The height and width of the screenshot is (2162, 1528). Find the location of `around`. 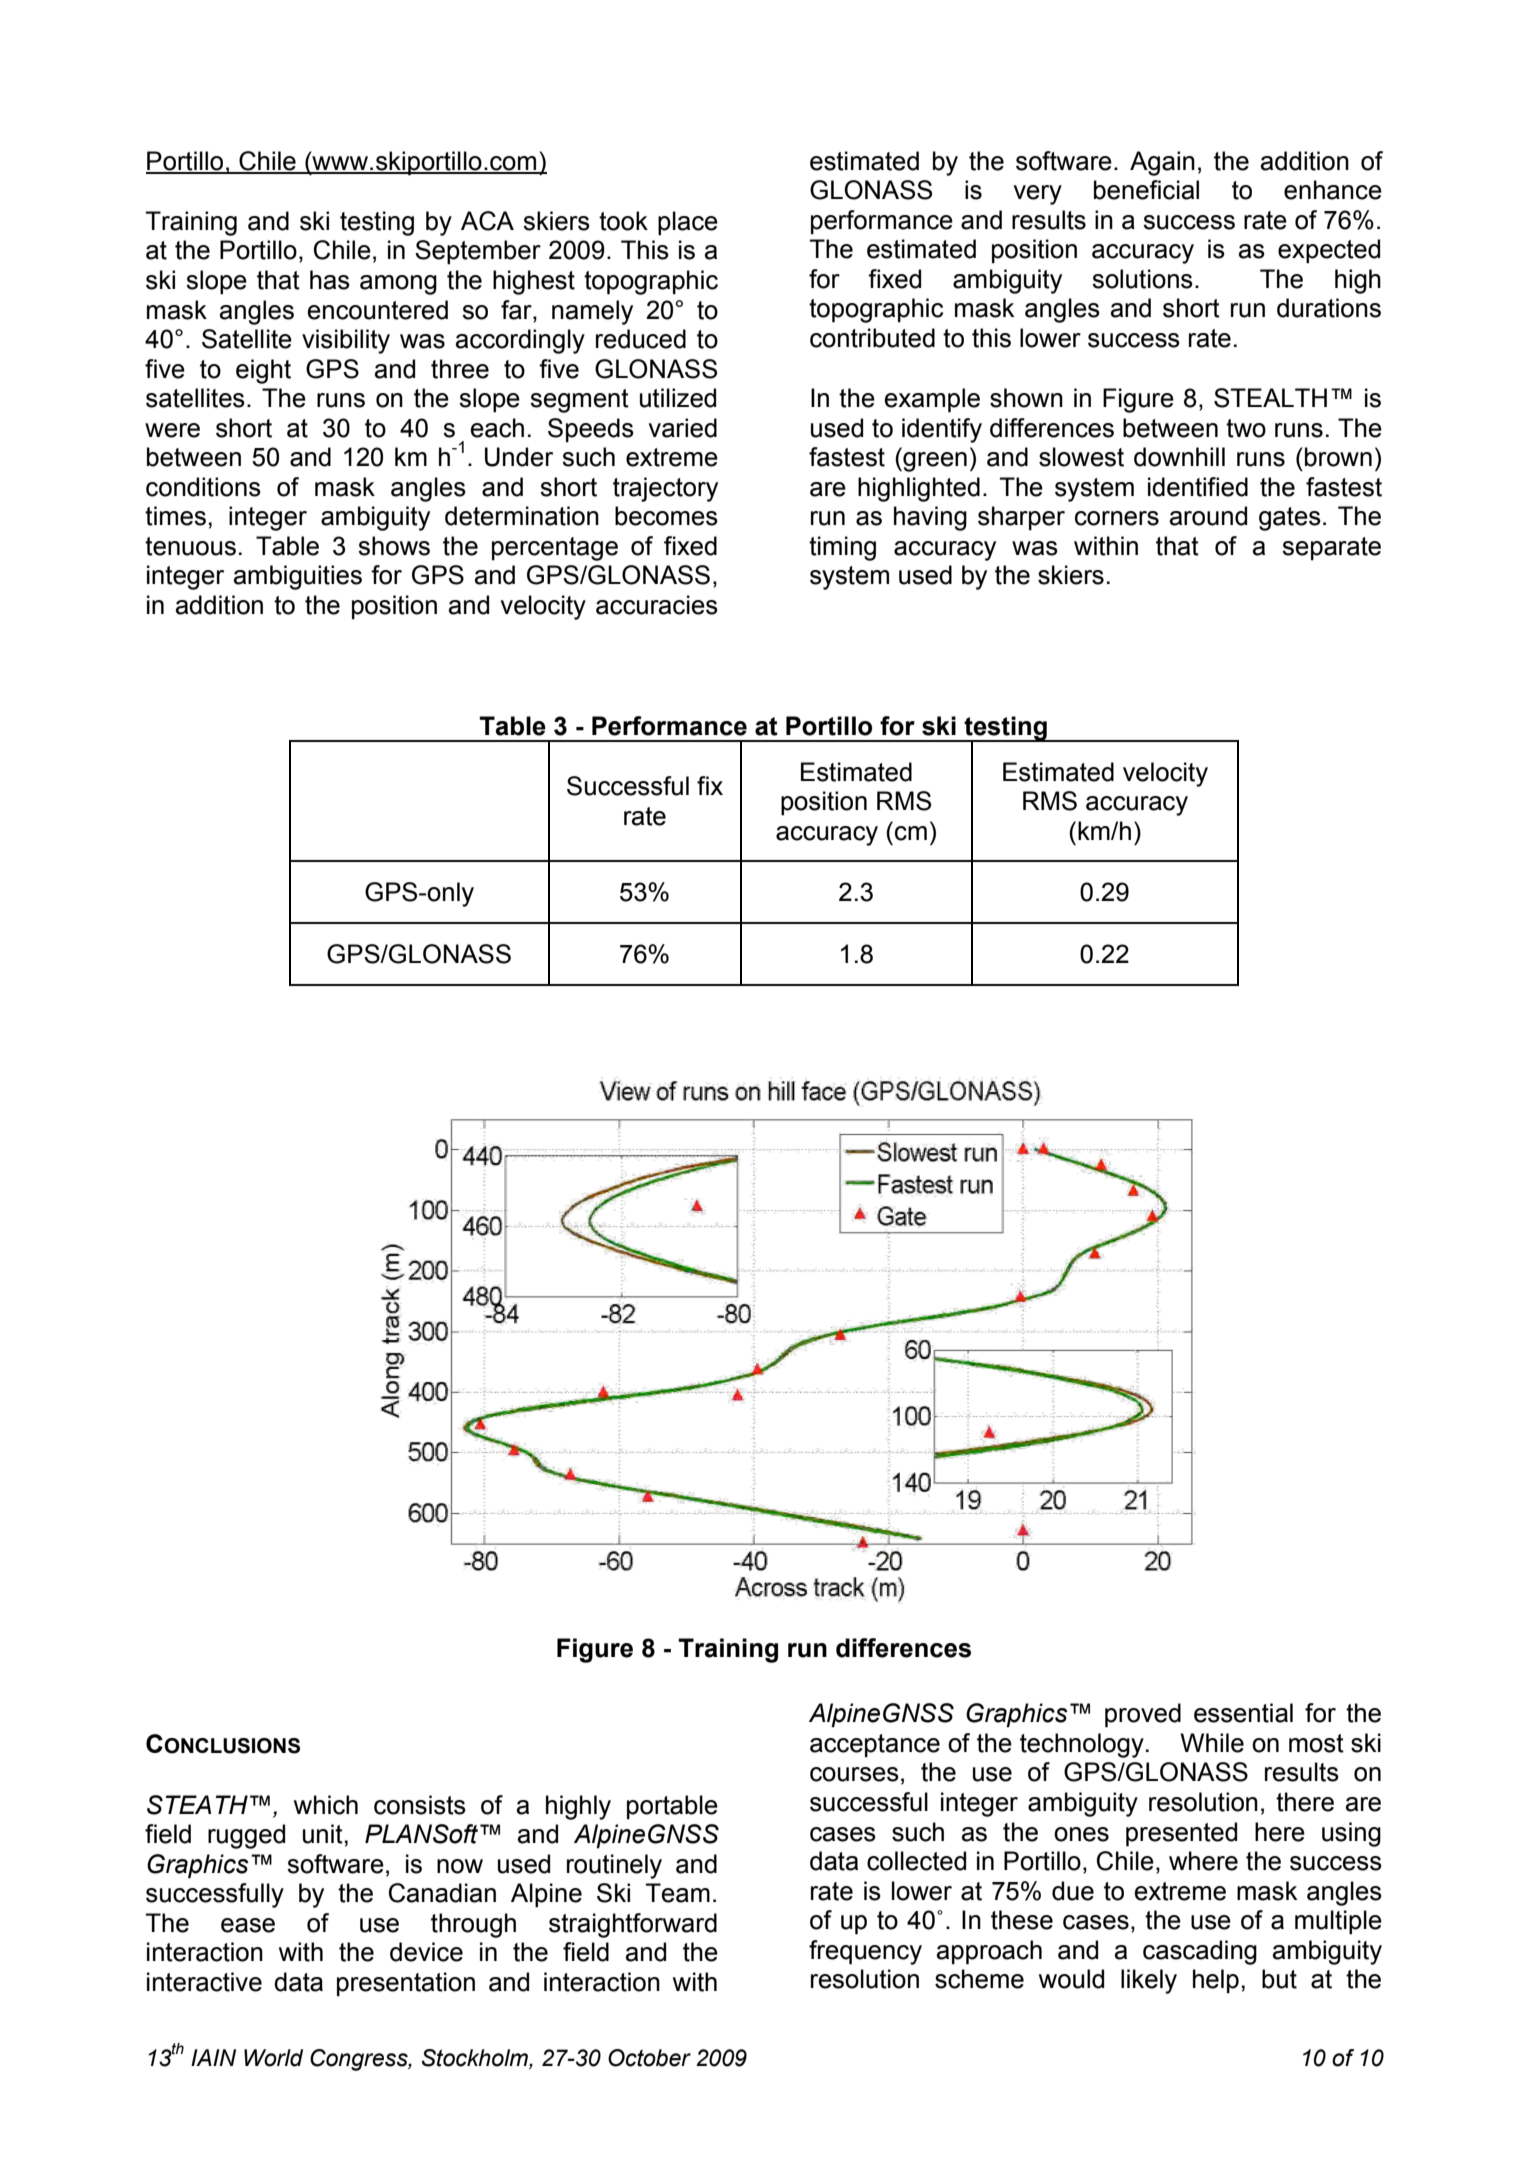

around is located at coordinates (1208, 516).
